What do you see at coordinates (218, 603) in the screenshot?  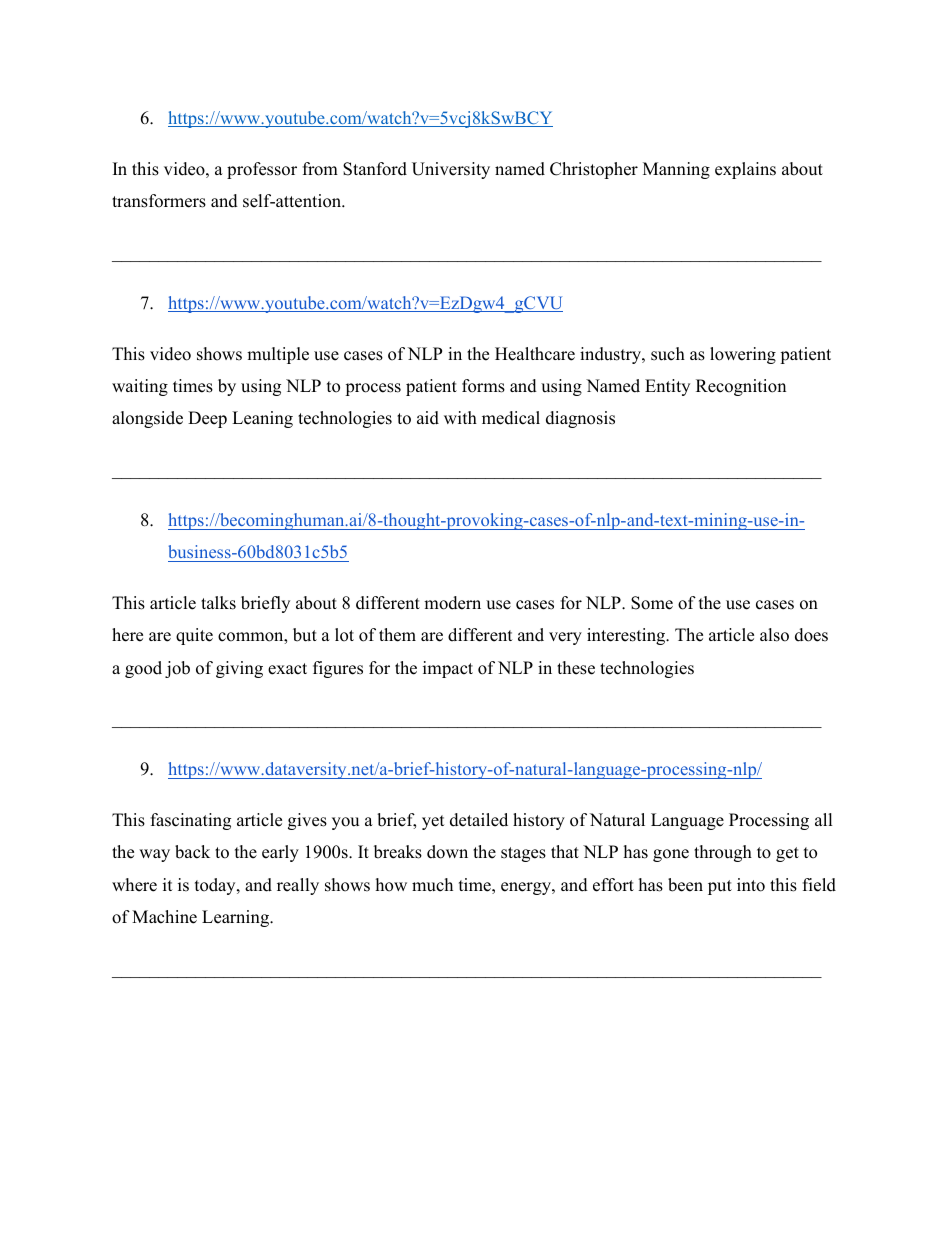 I see `talks` at bounding box center [218, 603].
